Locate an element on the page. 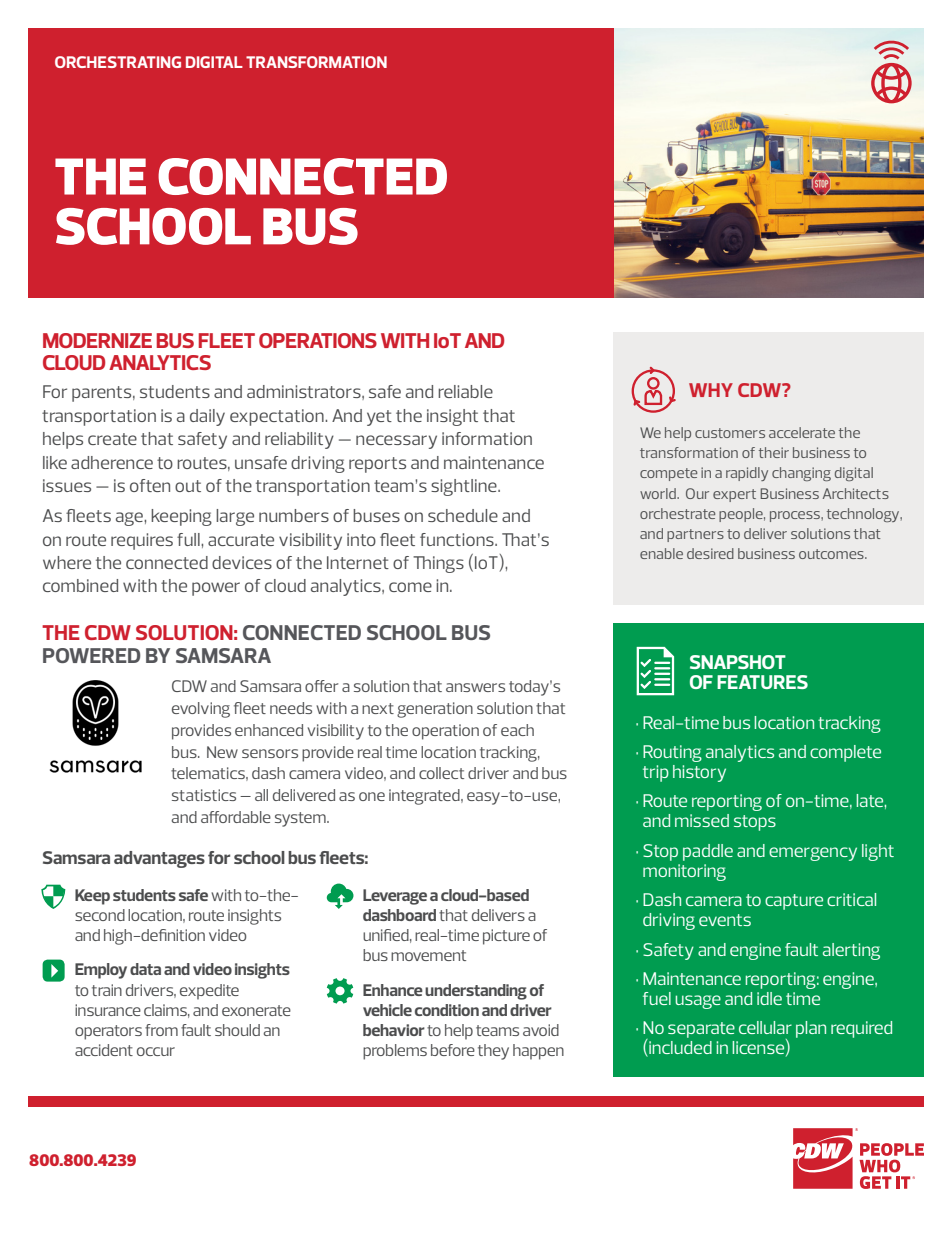 This document has width=952, height=1233. collect is located at coordinates (441, 773).
